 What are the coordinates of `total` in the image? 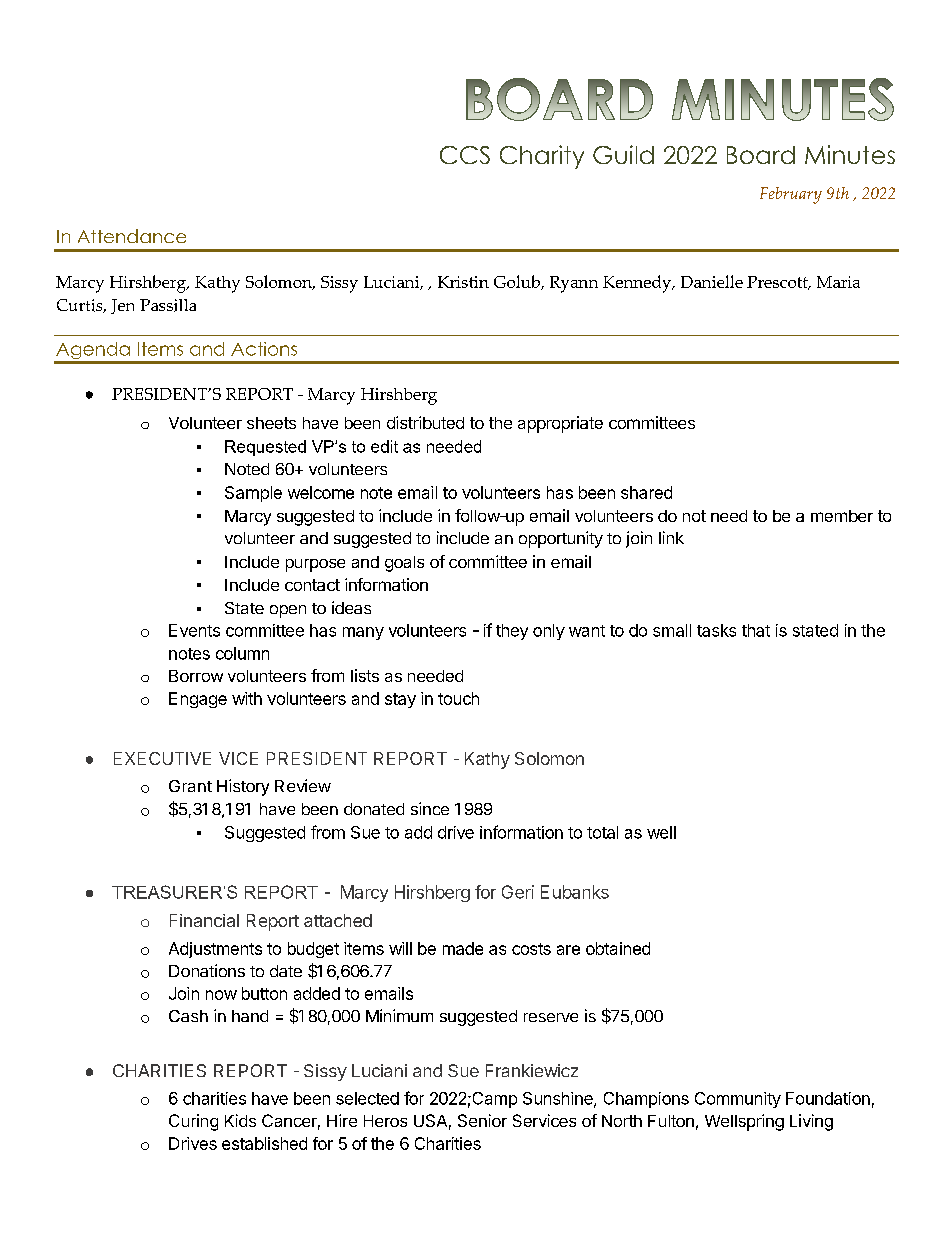 It's located at (602, 832).
